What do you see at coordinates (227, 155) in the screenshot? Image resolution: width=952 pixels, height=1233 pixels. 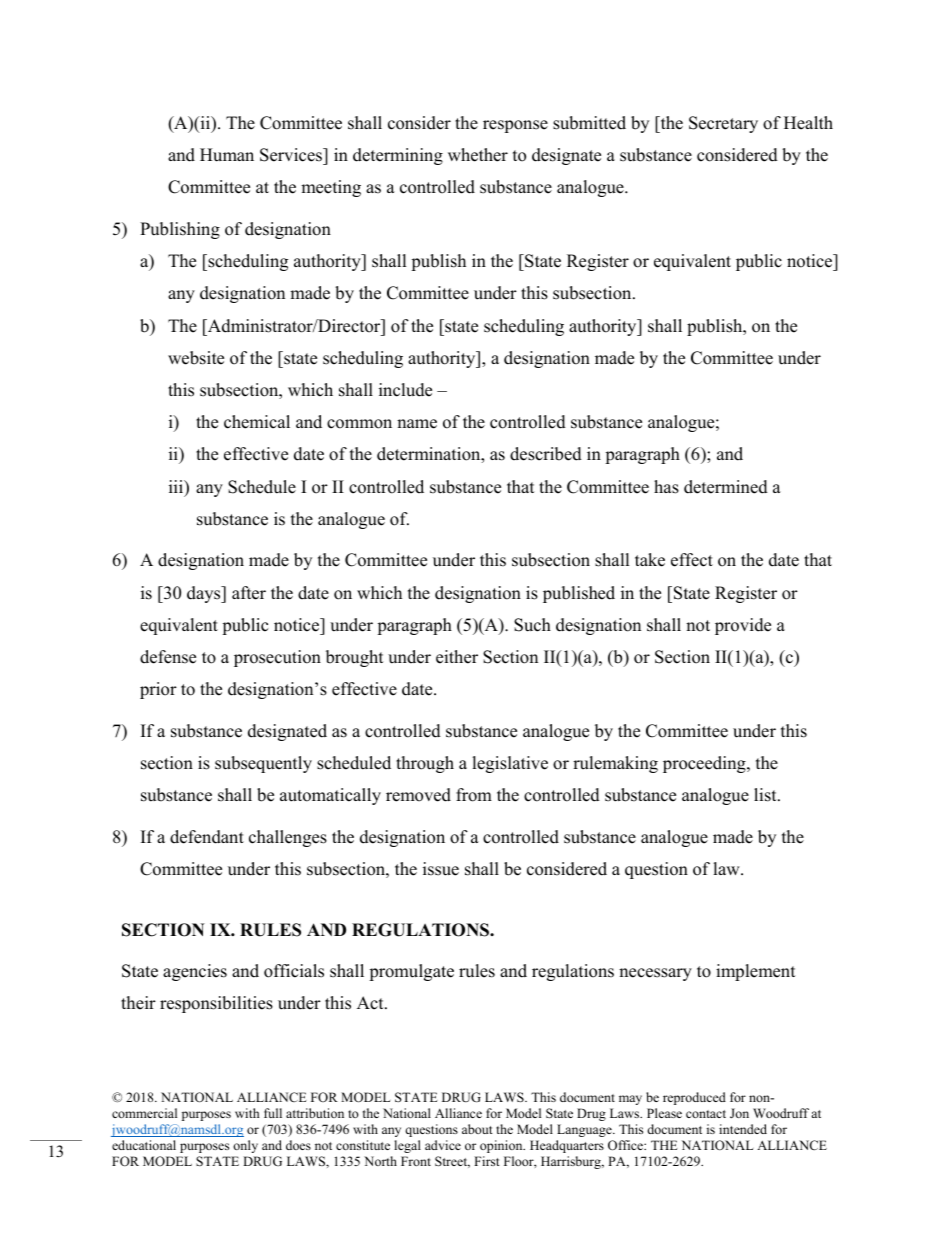 I see `Human` at bounding box center [227, 155].
